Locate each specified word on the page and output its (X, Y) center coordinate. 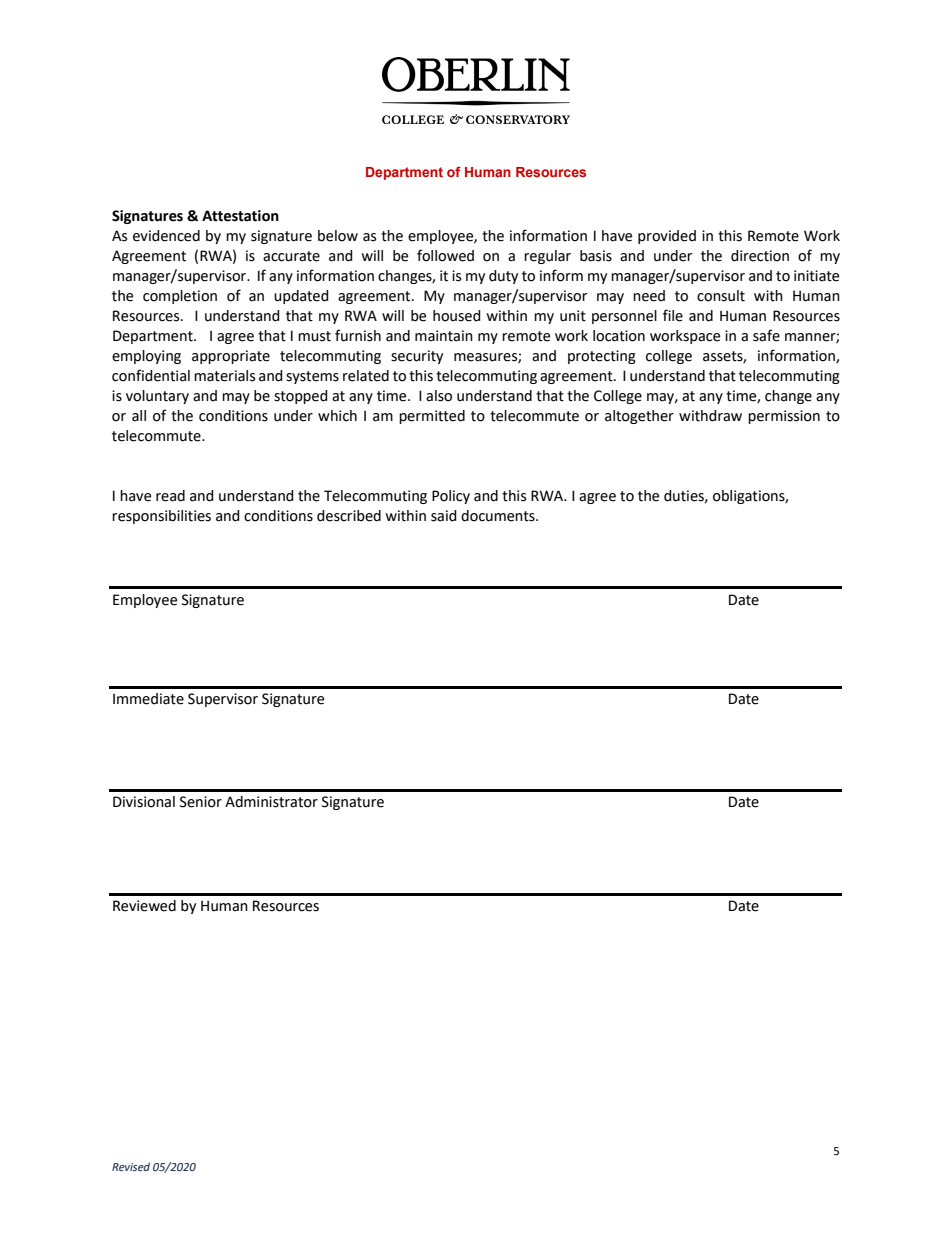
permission (784, 417)
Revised (131, 1166)
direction (760, 256)
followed (445, 255)
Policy (451, 497)
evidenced (166, 236)
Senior (201, 802)
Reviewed (144, 906)
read (170, 496)
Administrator (271, 802)
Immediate (148, 699)
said (444, 516)
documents (499, 516)
